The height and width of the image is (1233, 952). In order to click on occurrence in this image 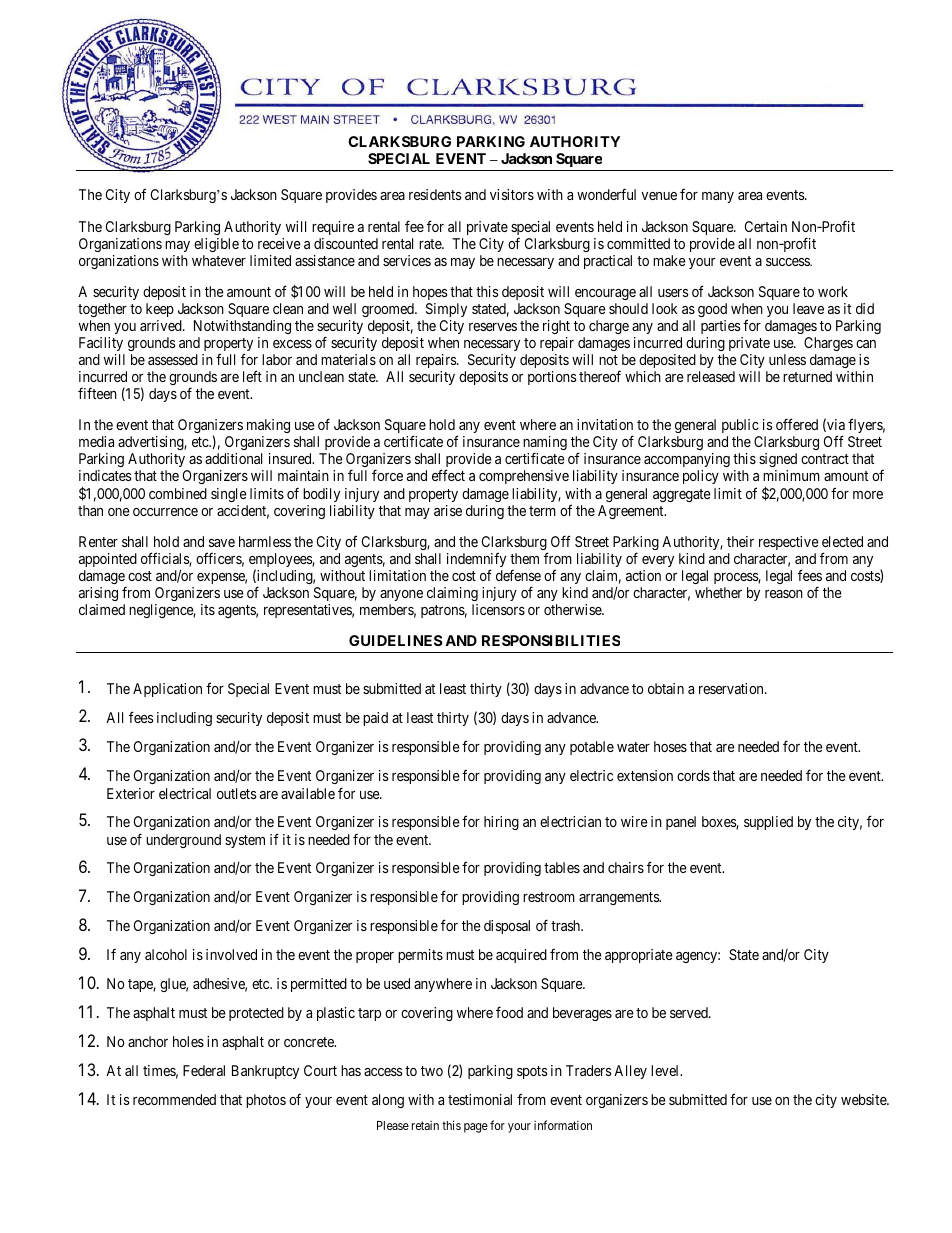, I will do `click(165, 512)`.
